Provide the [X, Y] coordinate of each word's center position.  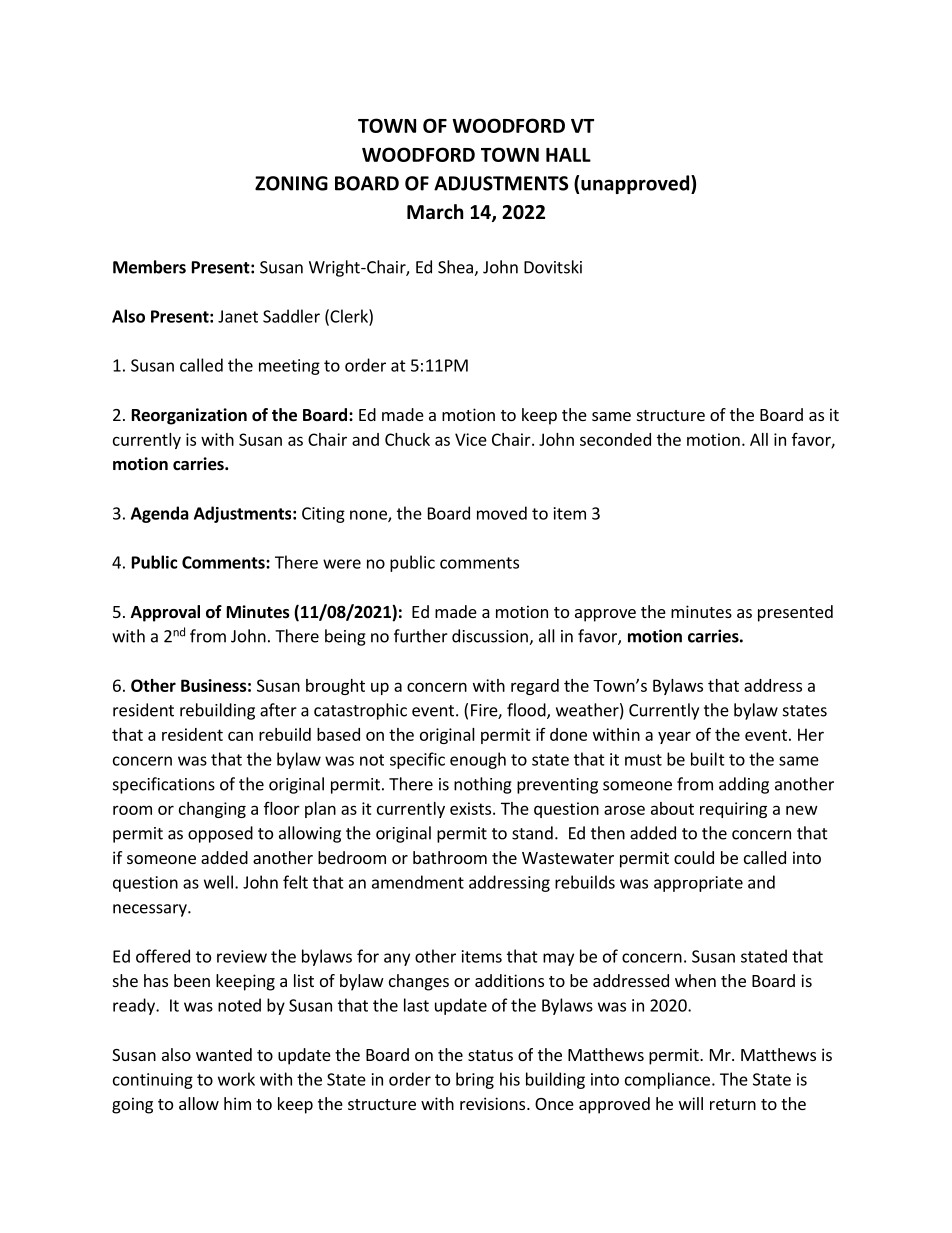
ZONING [291, 183]
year [674, 737]
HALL [568, 155]
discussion [491, 637]
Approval [165, 613]
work [236, 1079]
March [435, 212]
